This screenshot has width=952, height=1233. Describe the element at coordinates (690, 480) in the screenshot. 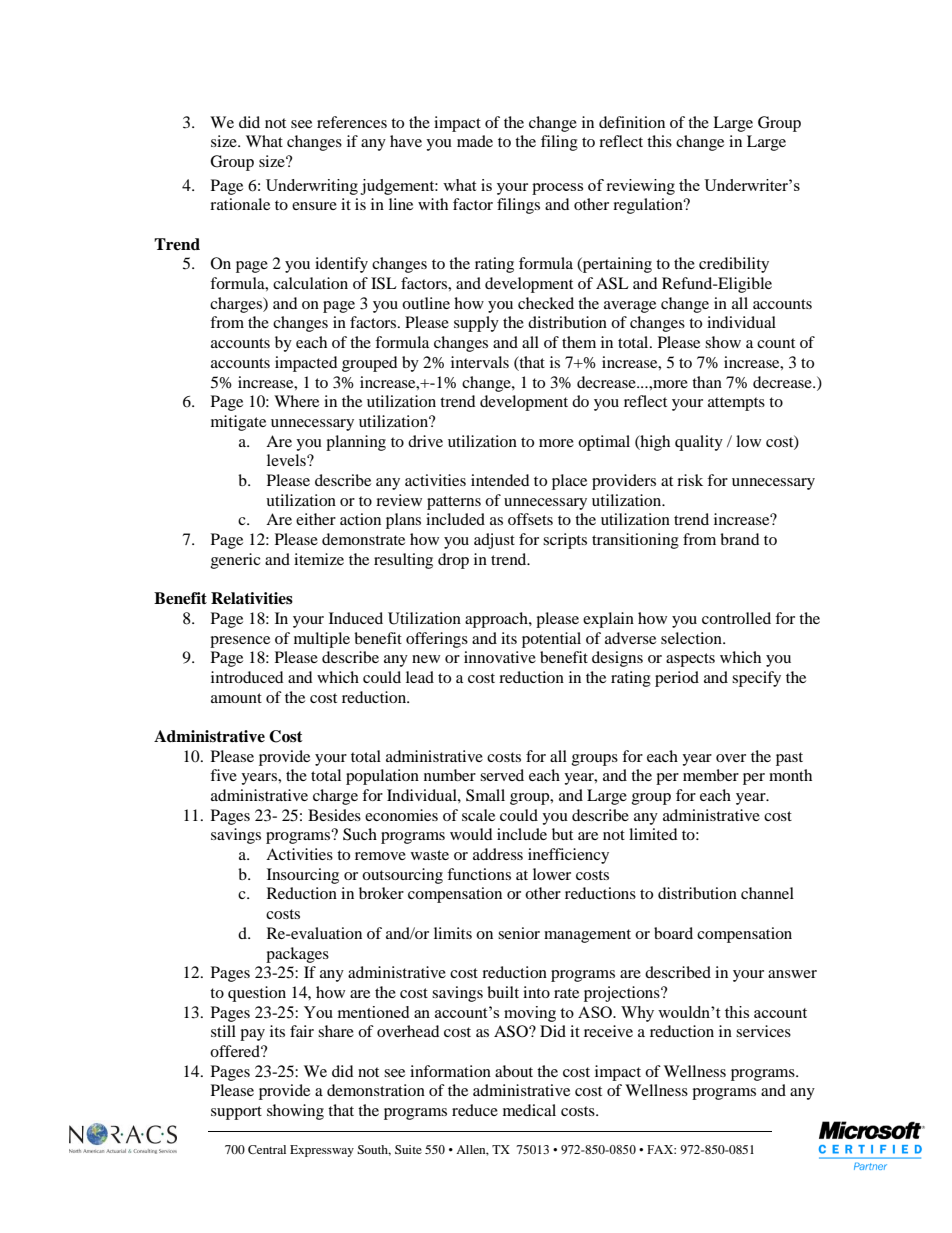

I see `risk` at that location.
